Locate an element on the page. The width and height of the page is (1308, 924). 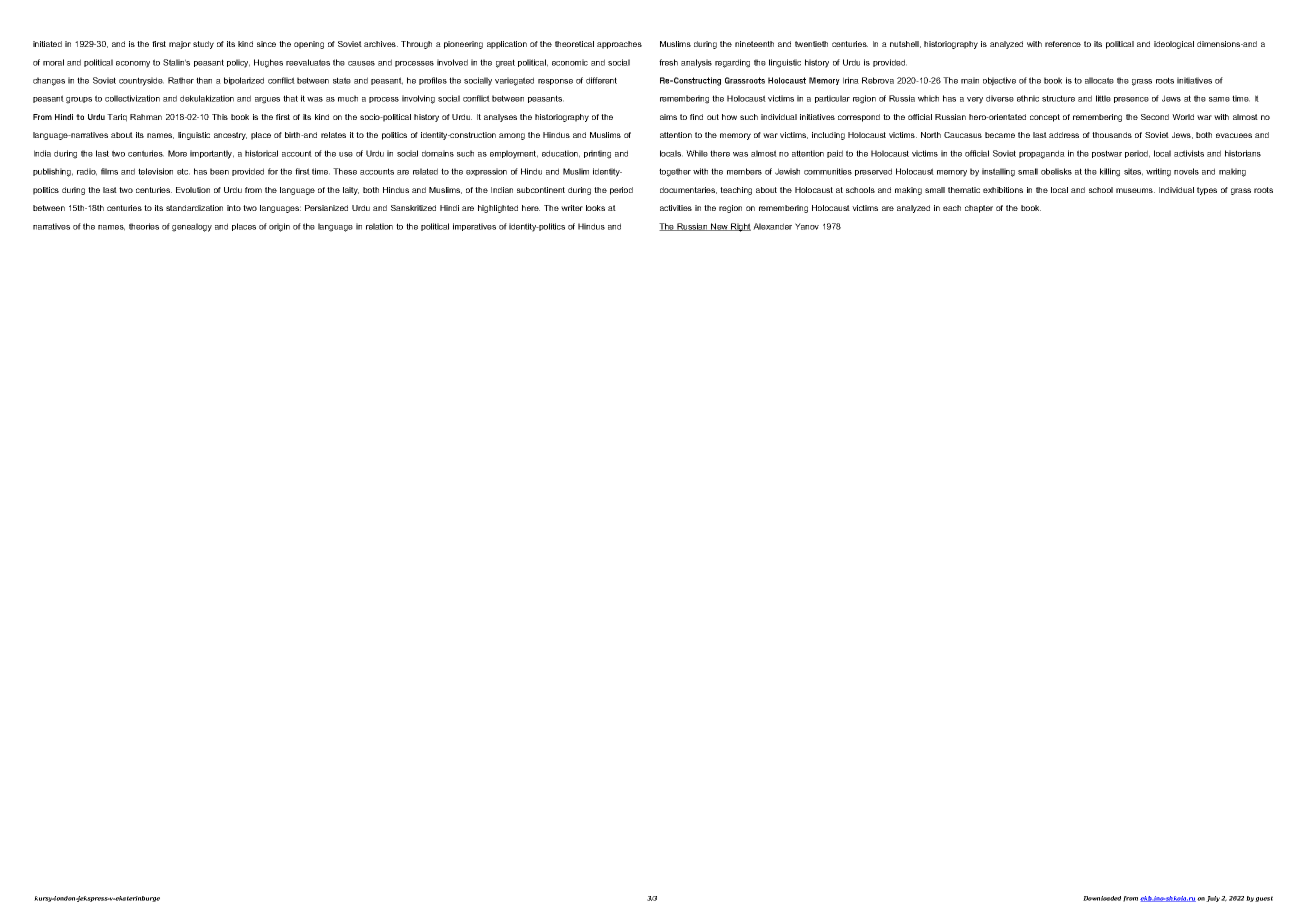
fresh is located at coordinates (668, 62).
